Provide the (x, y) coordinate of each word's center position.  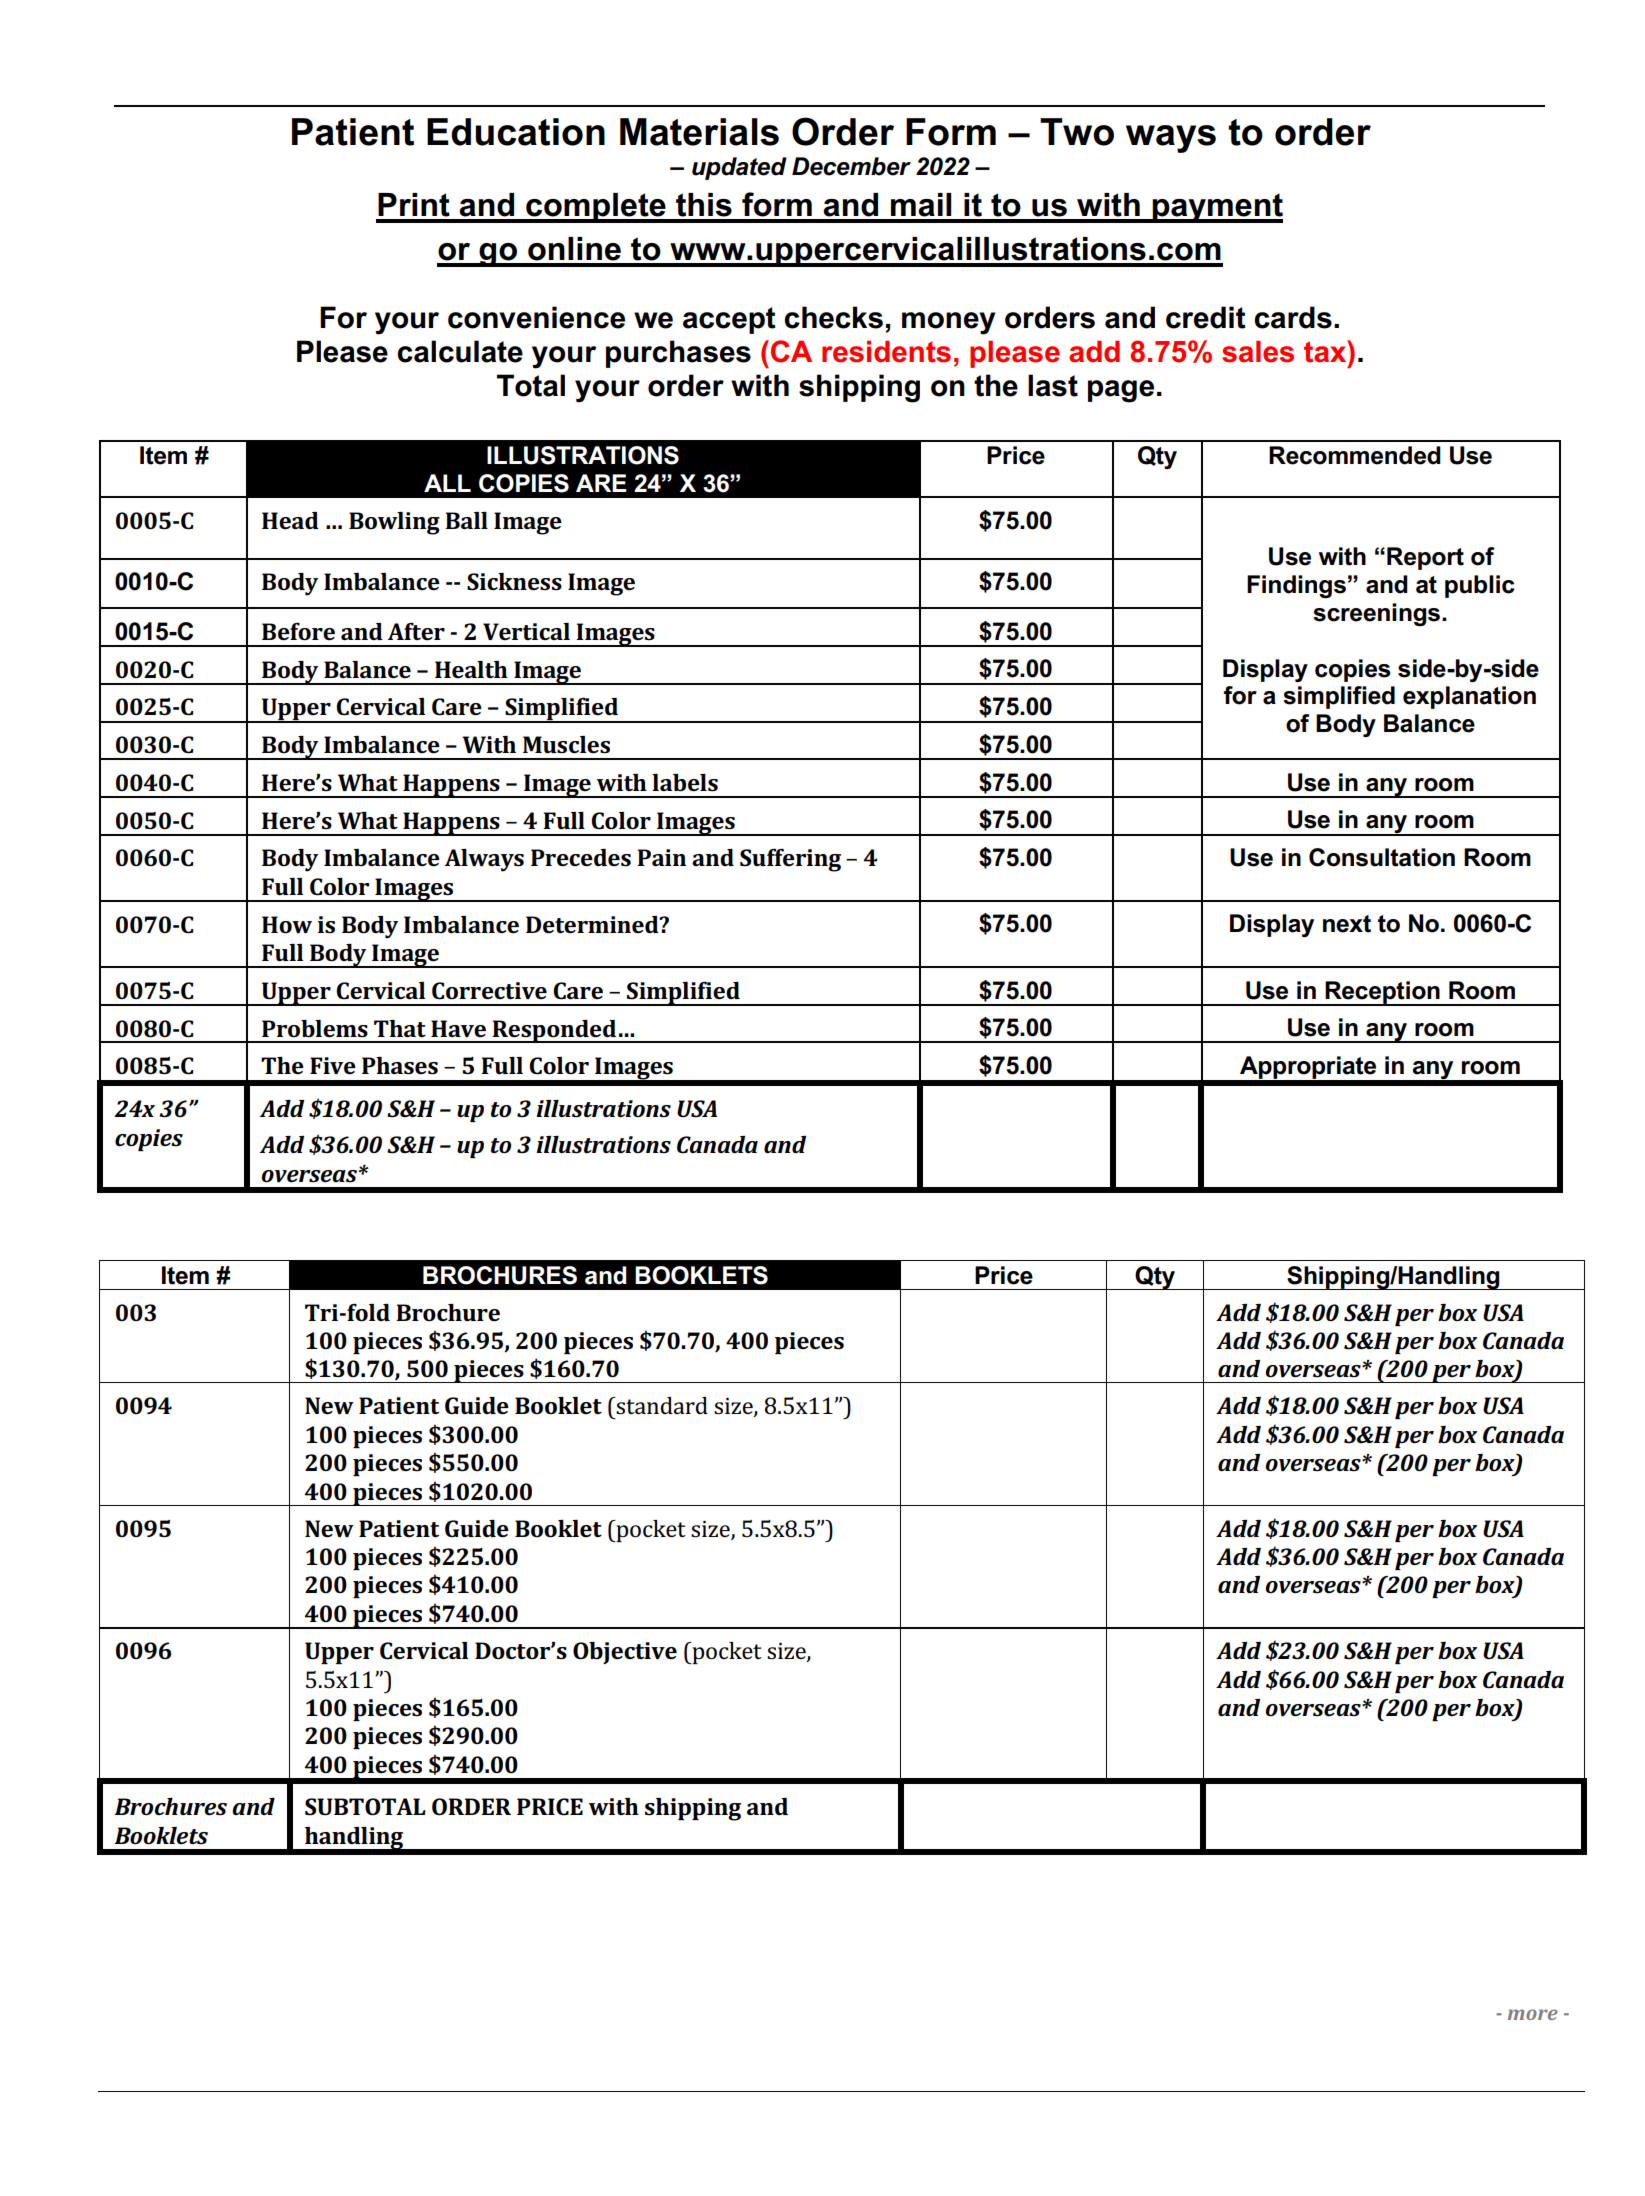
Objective (625, 1653)
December (851, 166)
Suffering (790, 860)
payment (1216, 208)
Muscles (566, 745)
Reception (1382, 993)
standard (661, 1406)
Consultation (1382, 857)
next (1347, 924)
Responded (554, 1031)
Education (516, 132)
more (1533, 2014)
